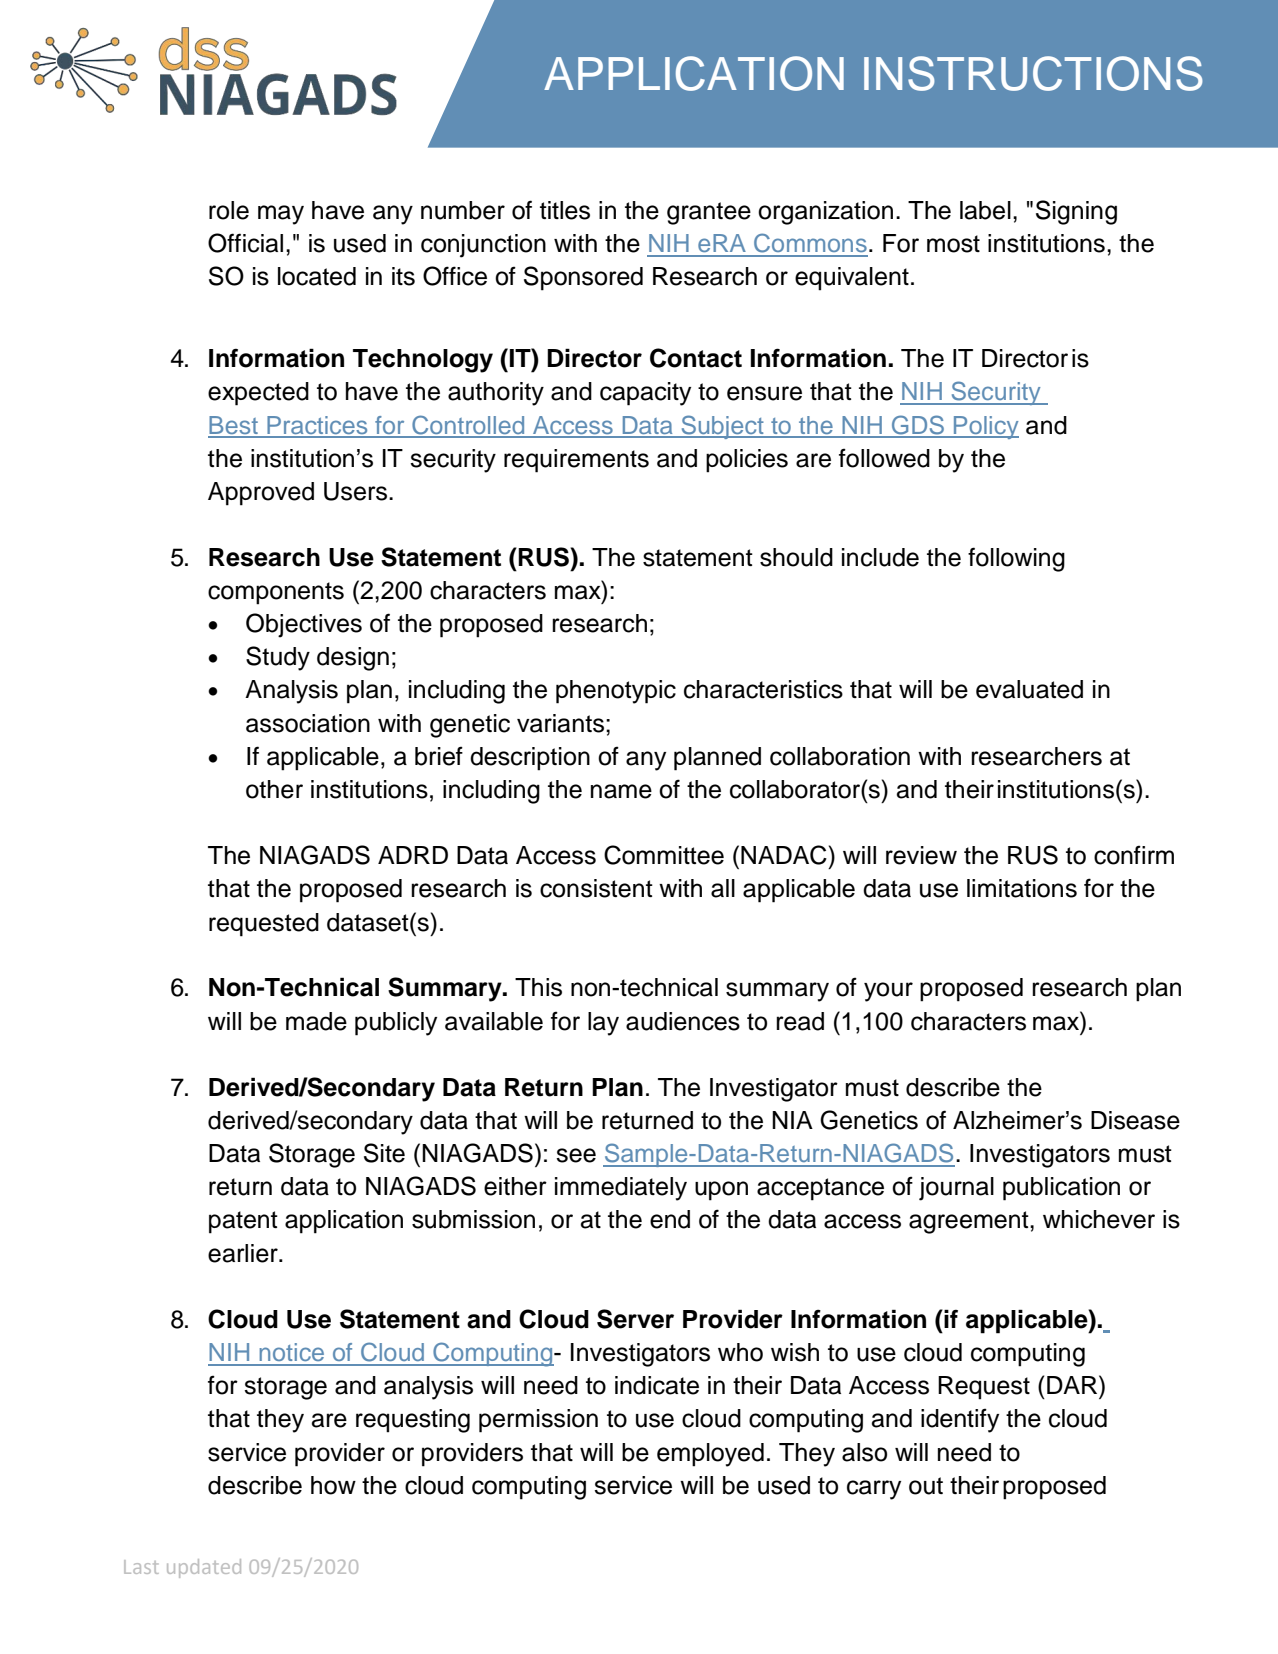  Describe the element at coordinates (985, 427) in the screenshot. I see `Policy` at that location.
